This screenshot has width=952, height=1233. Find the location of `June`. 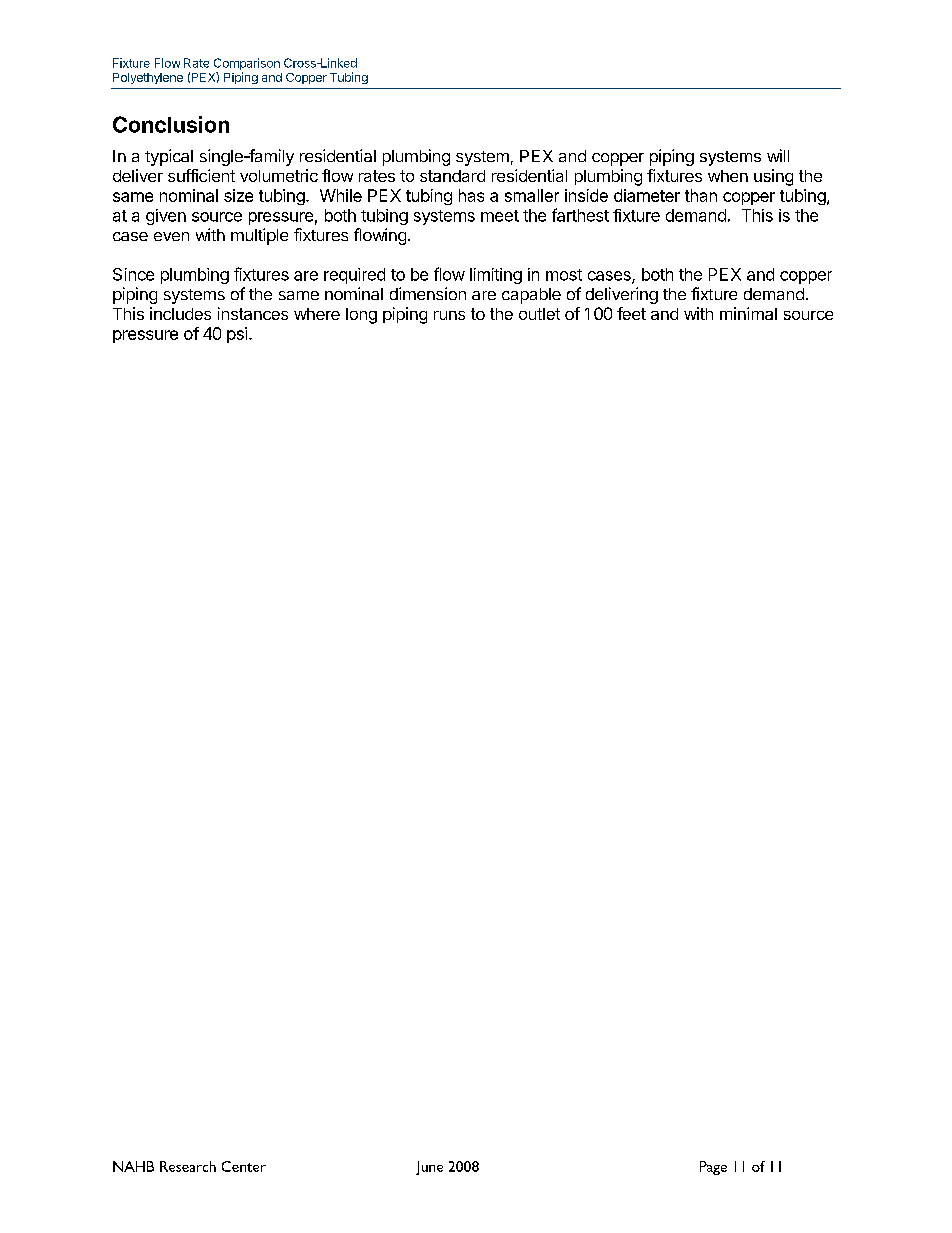

June is located at coordinates (429, 1168).
